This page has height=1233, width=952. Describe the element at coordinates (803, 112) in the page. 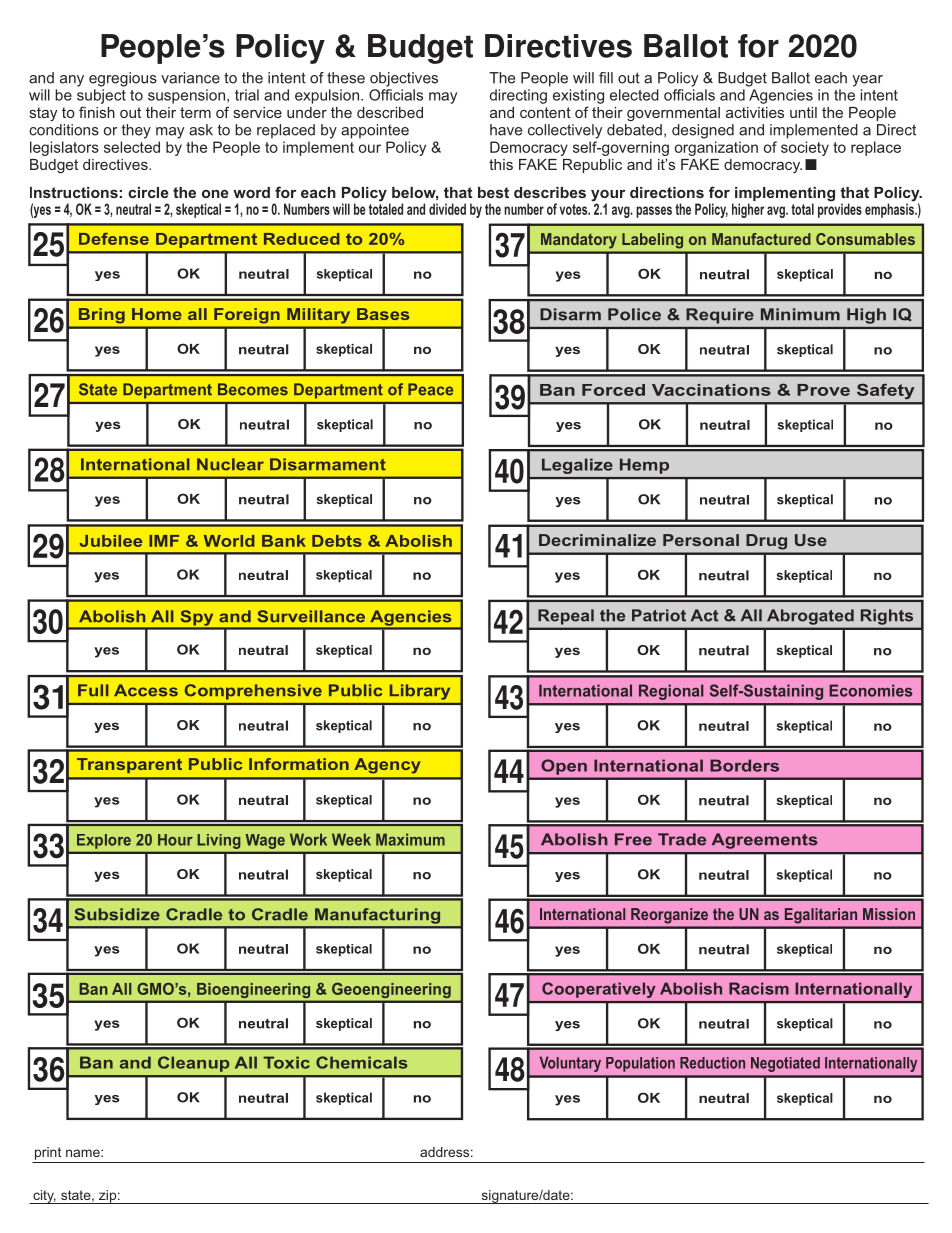

I see `until` at that location.
